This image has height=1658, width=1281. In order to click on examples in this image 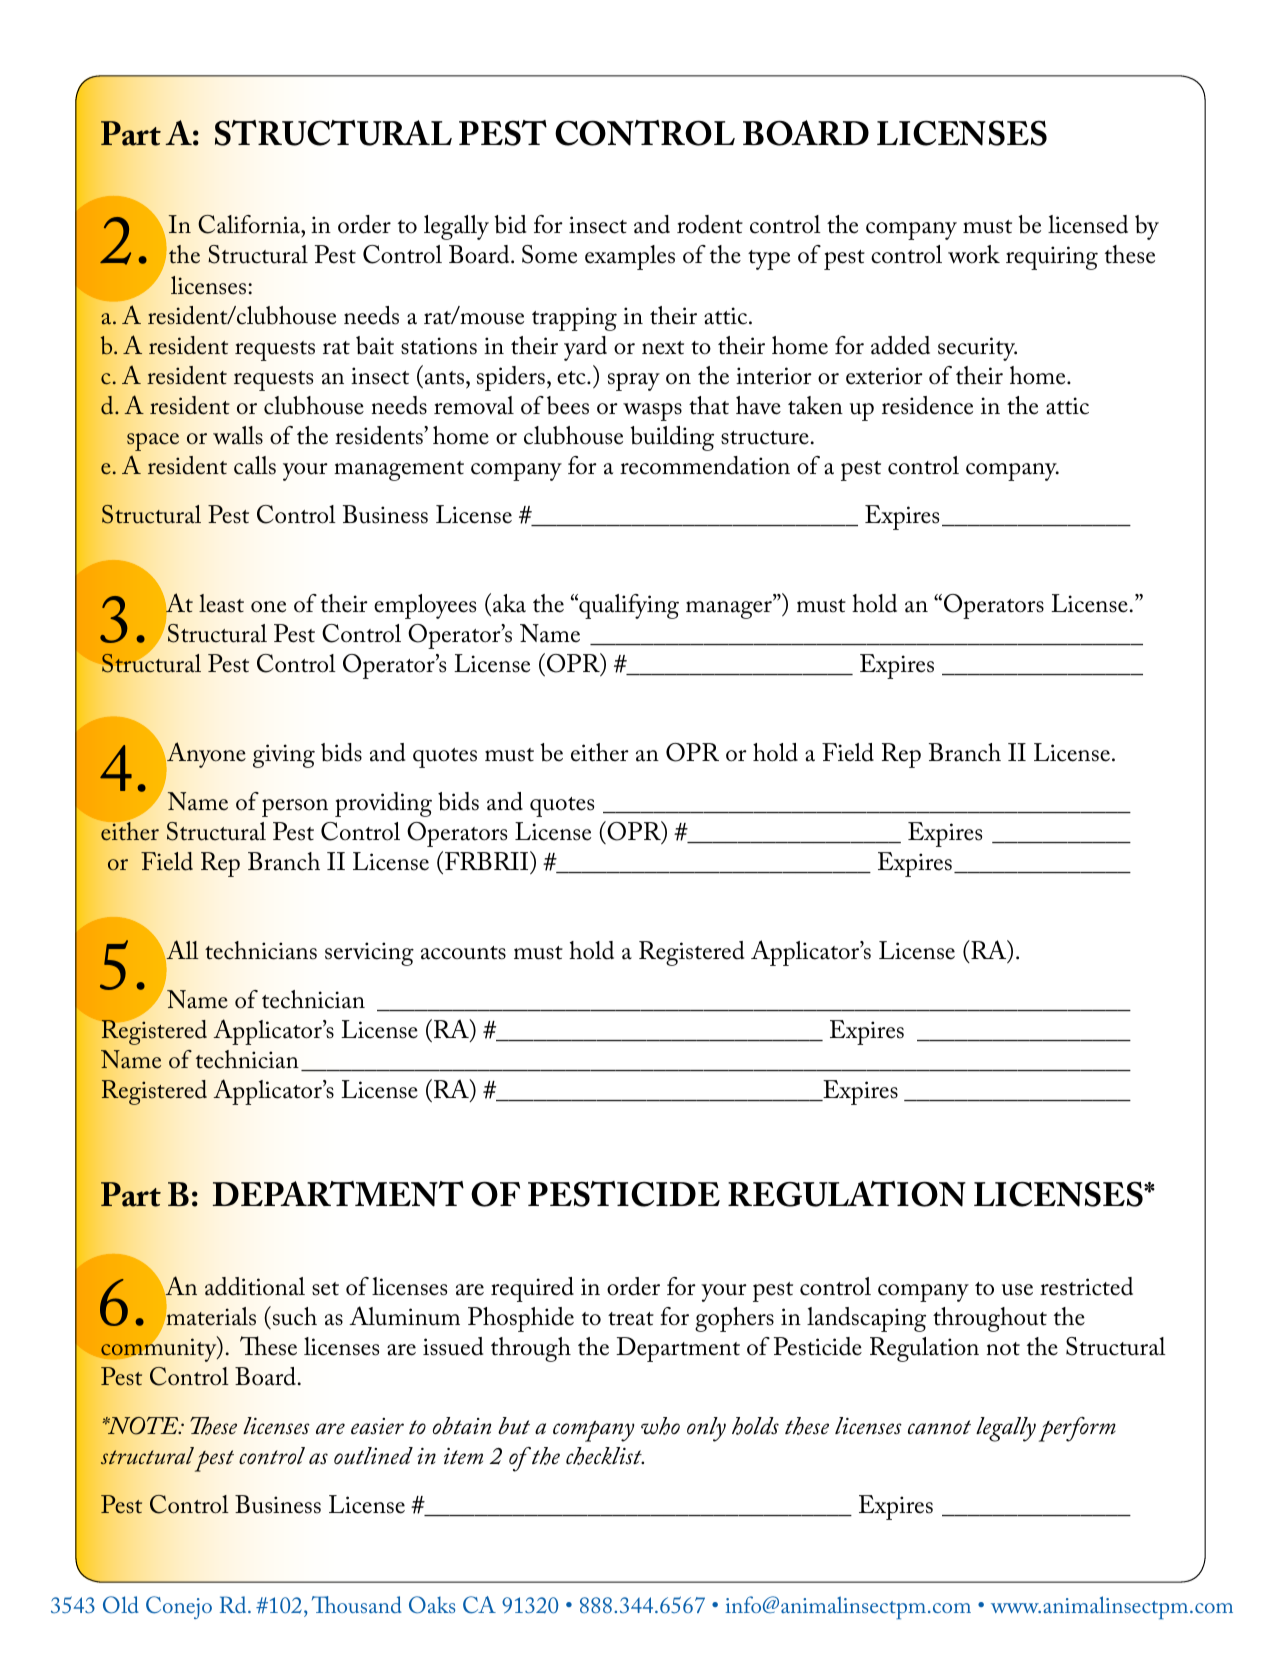, I will do `click(630, 257)`.
